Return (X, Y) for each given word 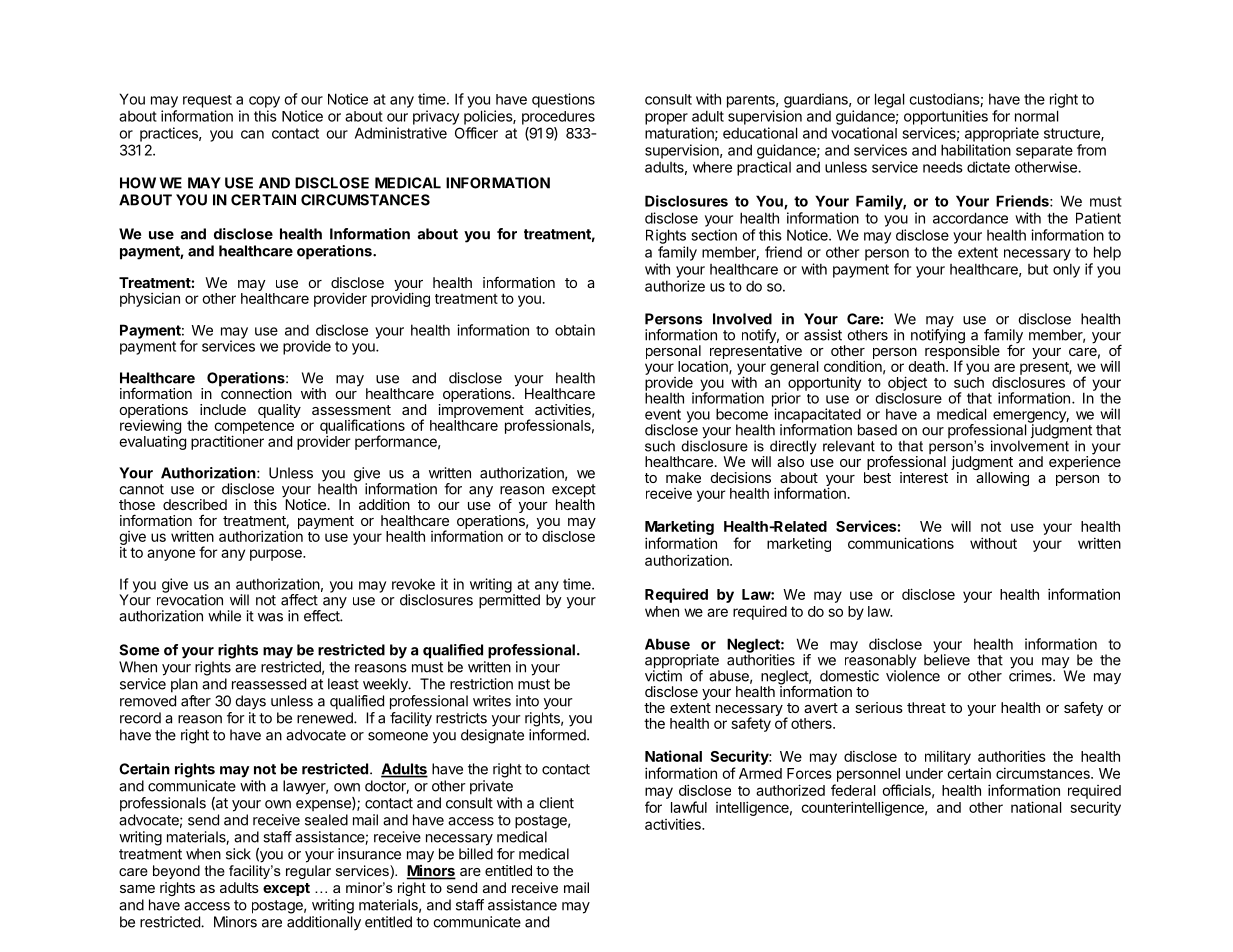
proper (666, 119)
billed (476, 854)
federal (853, 790)
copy (264, 102)
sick (238, 854)
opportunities (946, 117)
